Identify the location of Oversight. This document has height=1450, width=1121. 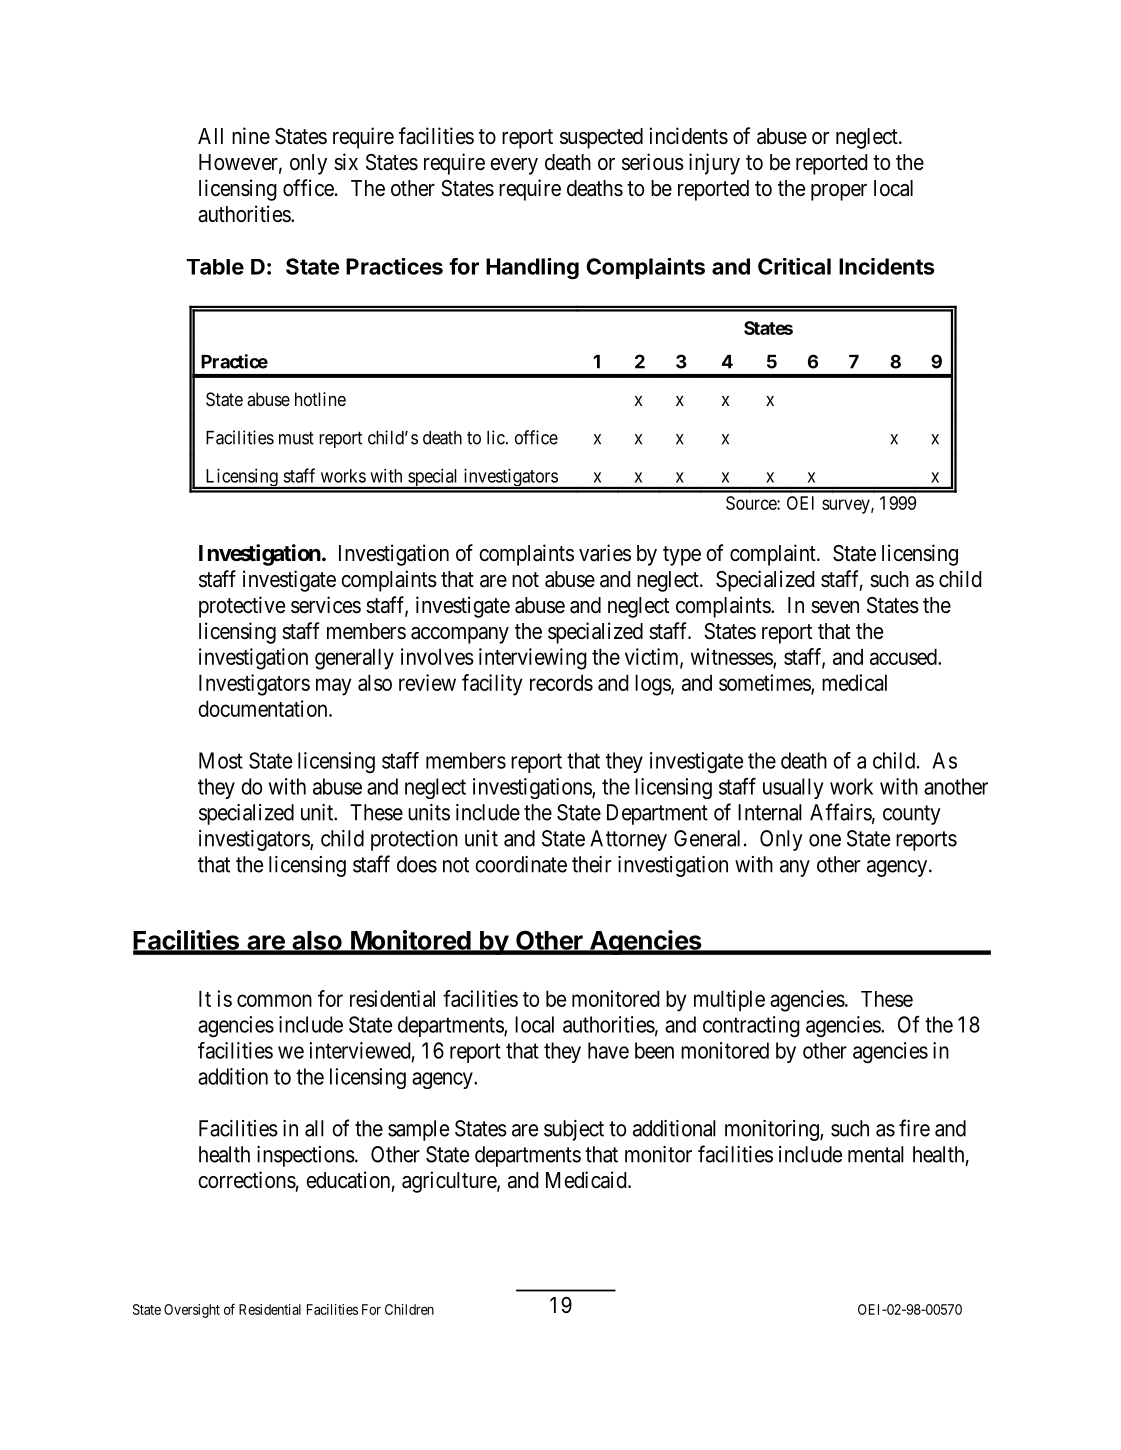
(192, 1311).
